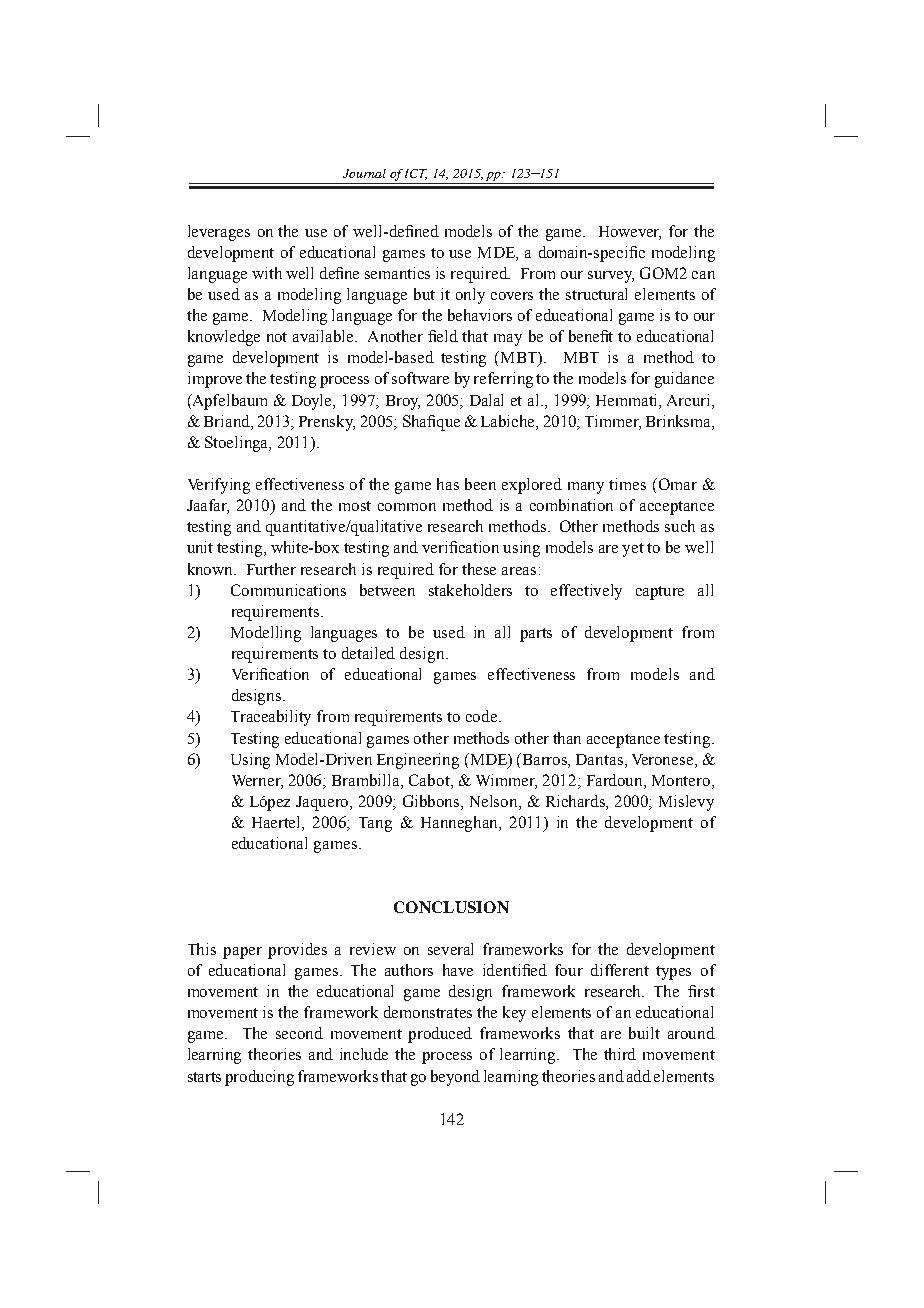  What do you see at coordinates (630, 232) in the document?
I see `However` at bounding box center [630, 232].
